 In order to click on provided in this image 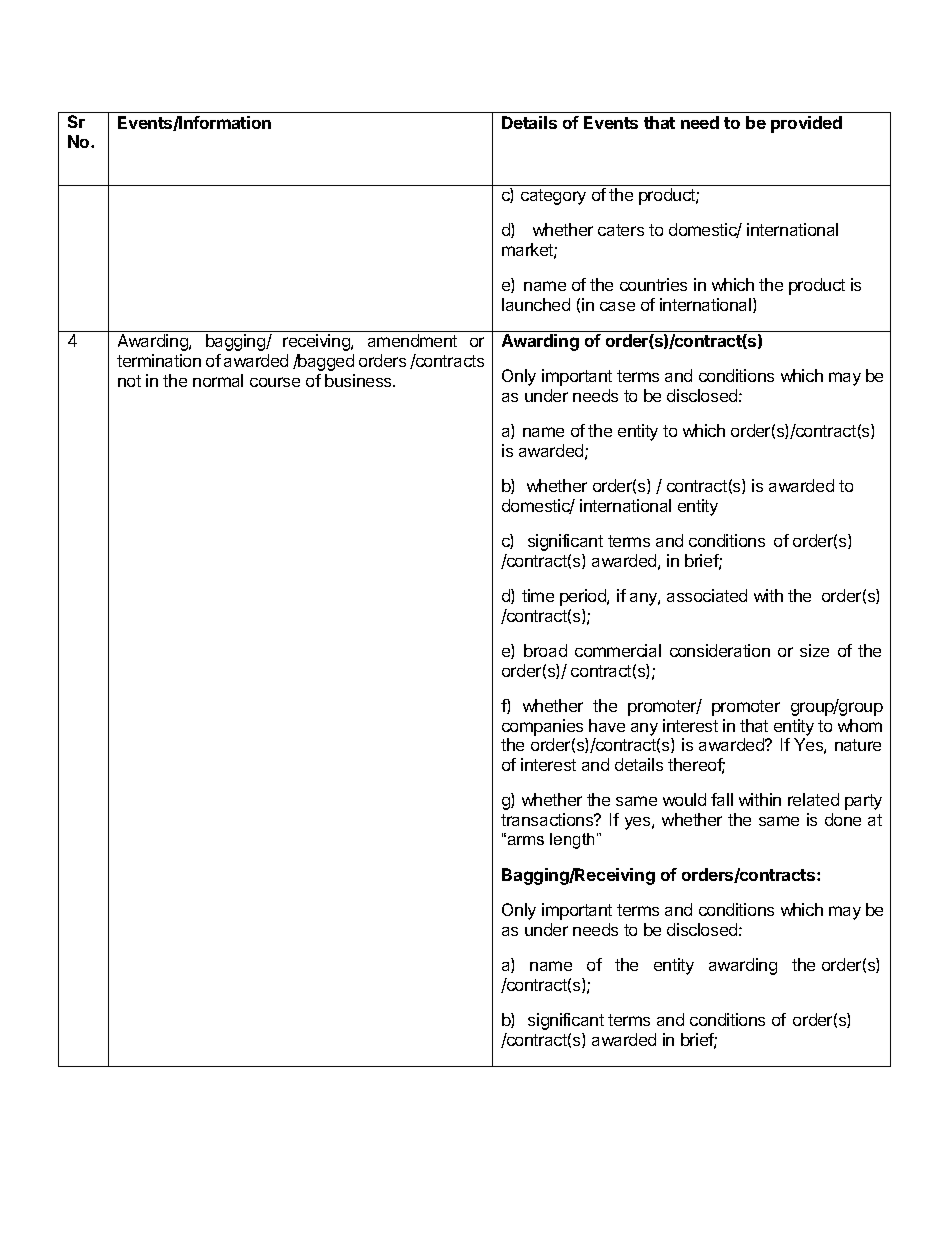, I will do `click(806, 124)`.
